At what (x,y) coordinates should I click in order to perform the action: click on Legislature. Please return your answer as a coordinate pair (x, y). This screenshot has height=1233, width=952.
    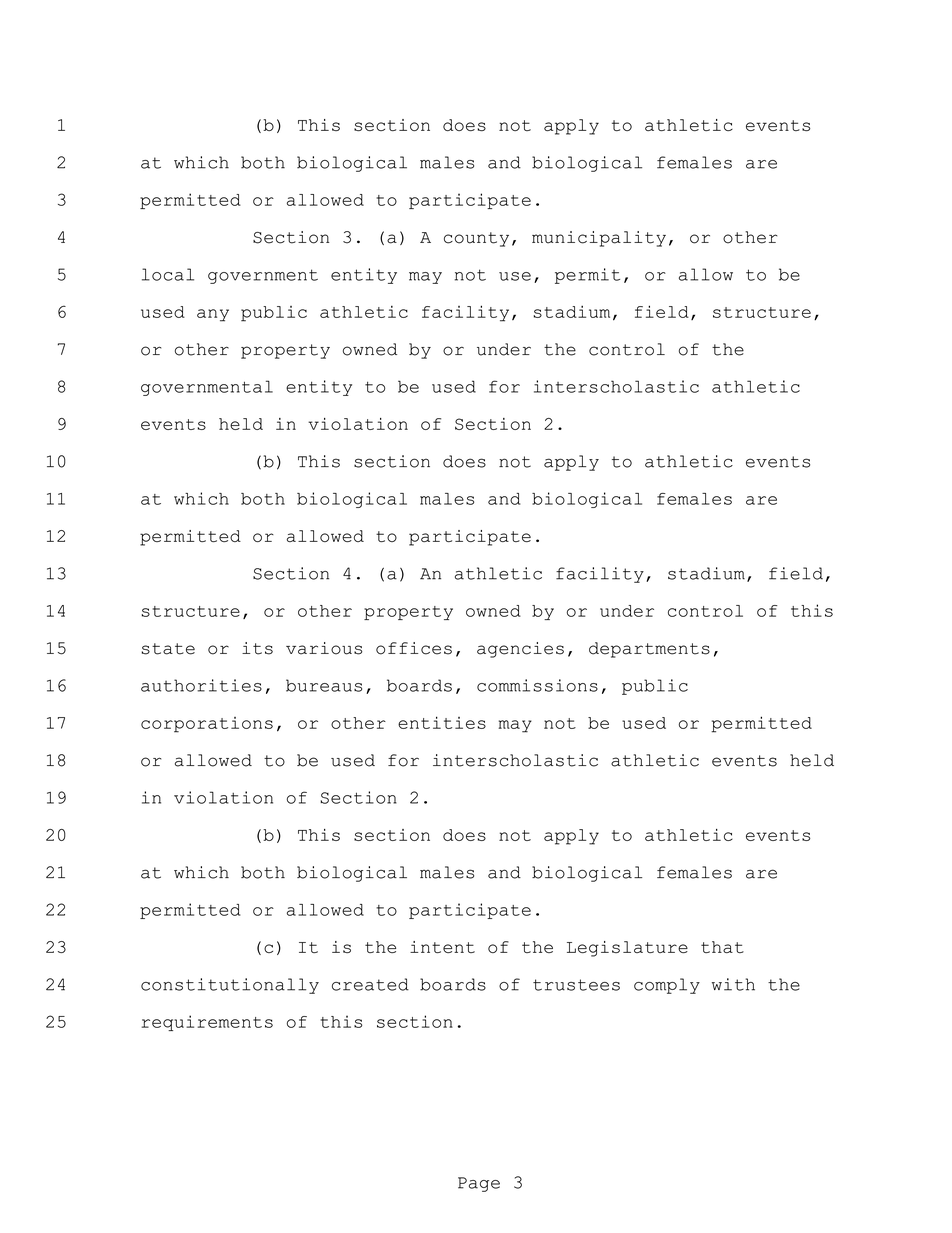
    Looking at the image, I should click on (627, 949).
